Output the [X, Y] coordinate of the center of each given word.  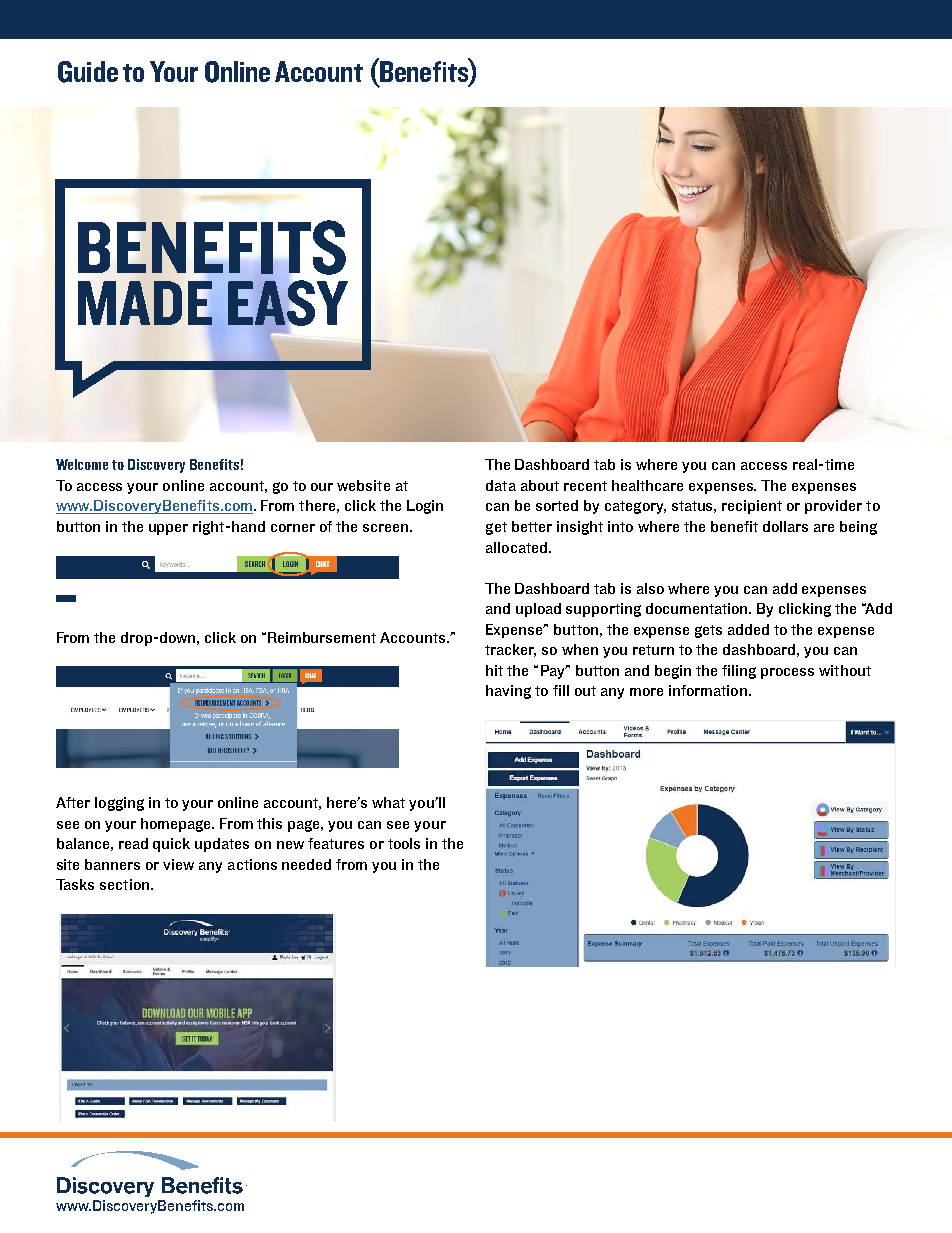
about [540, 485]
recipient [752, 507]
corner [293, 528]
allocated [518, 547]
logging [119, 804]
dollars [785, 526]
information [708, 690]
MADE [145, 303]
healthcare [647, 485]
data [501, 485]
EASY [288, 303]
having [508, 692]
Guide [88, 72]
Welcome [82, 464]
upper [168, 529]
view [178, 864]
